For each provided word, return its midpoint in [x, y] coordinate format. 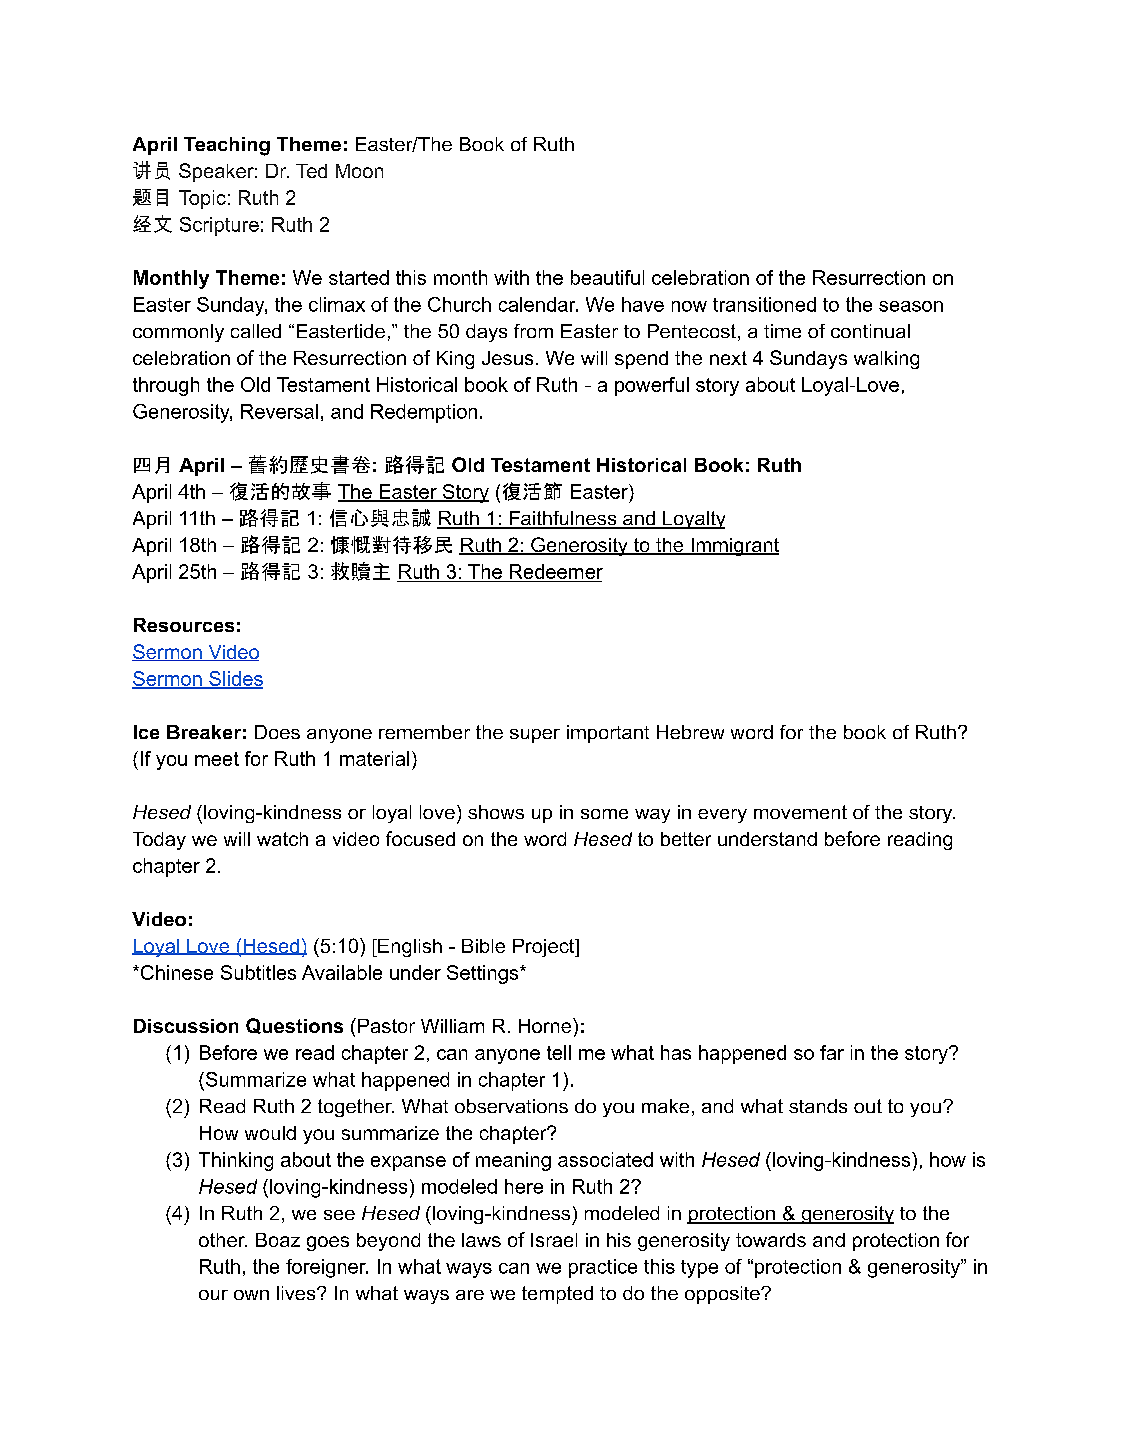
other [223, 1240]
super [535, 736]
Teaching [227, 146]
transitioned [764, 304]
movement [800, 812]
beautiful [607, 277]
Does [277, 732]
